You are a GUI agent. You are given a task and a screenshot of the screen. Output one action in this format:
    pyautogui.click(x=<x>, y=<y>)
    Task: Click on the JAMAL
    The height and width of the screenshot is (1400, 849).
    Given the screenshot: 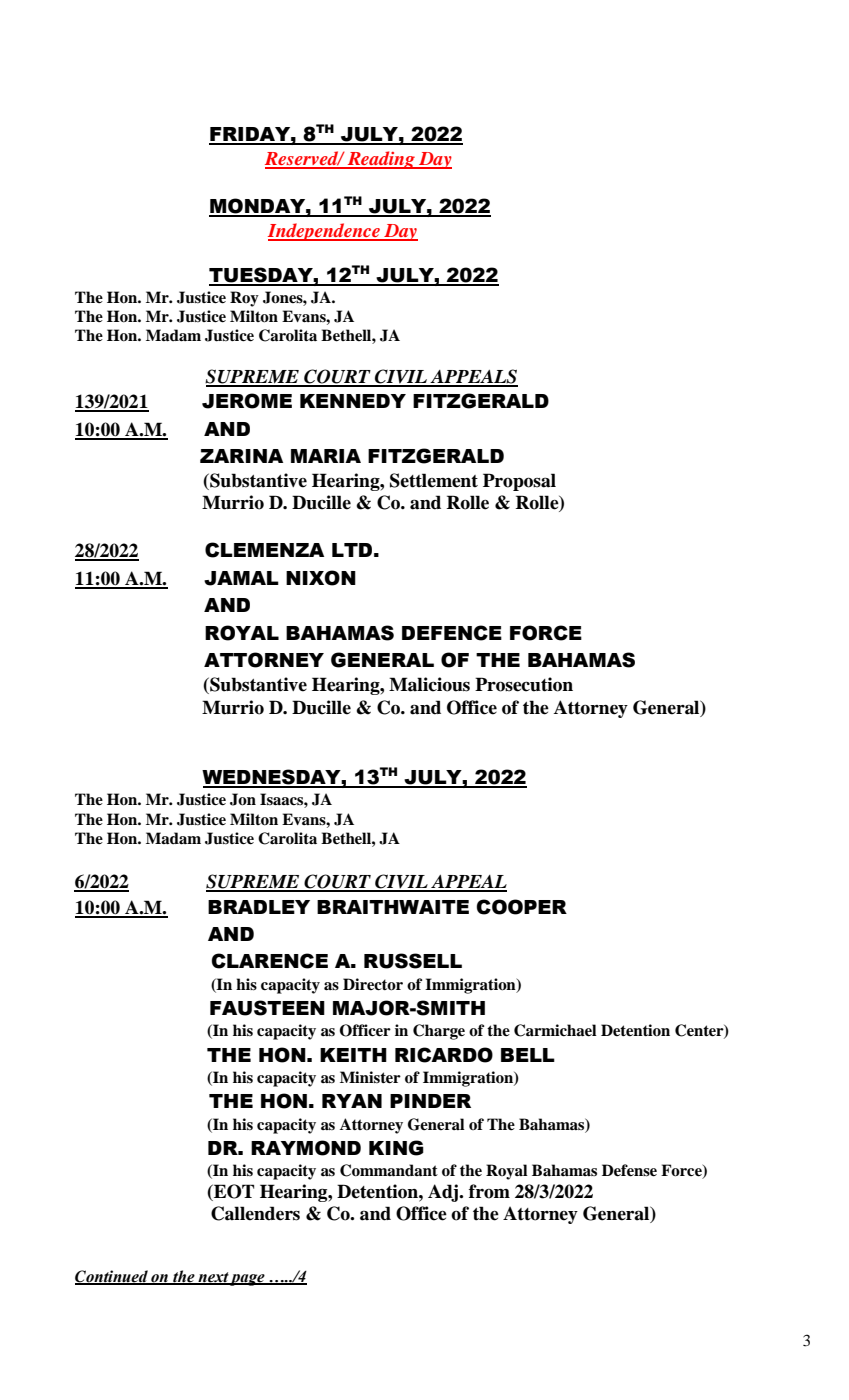 What is the action you would take?
    pyautogui.click(x=241, y=578)
